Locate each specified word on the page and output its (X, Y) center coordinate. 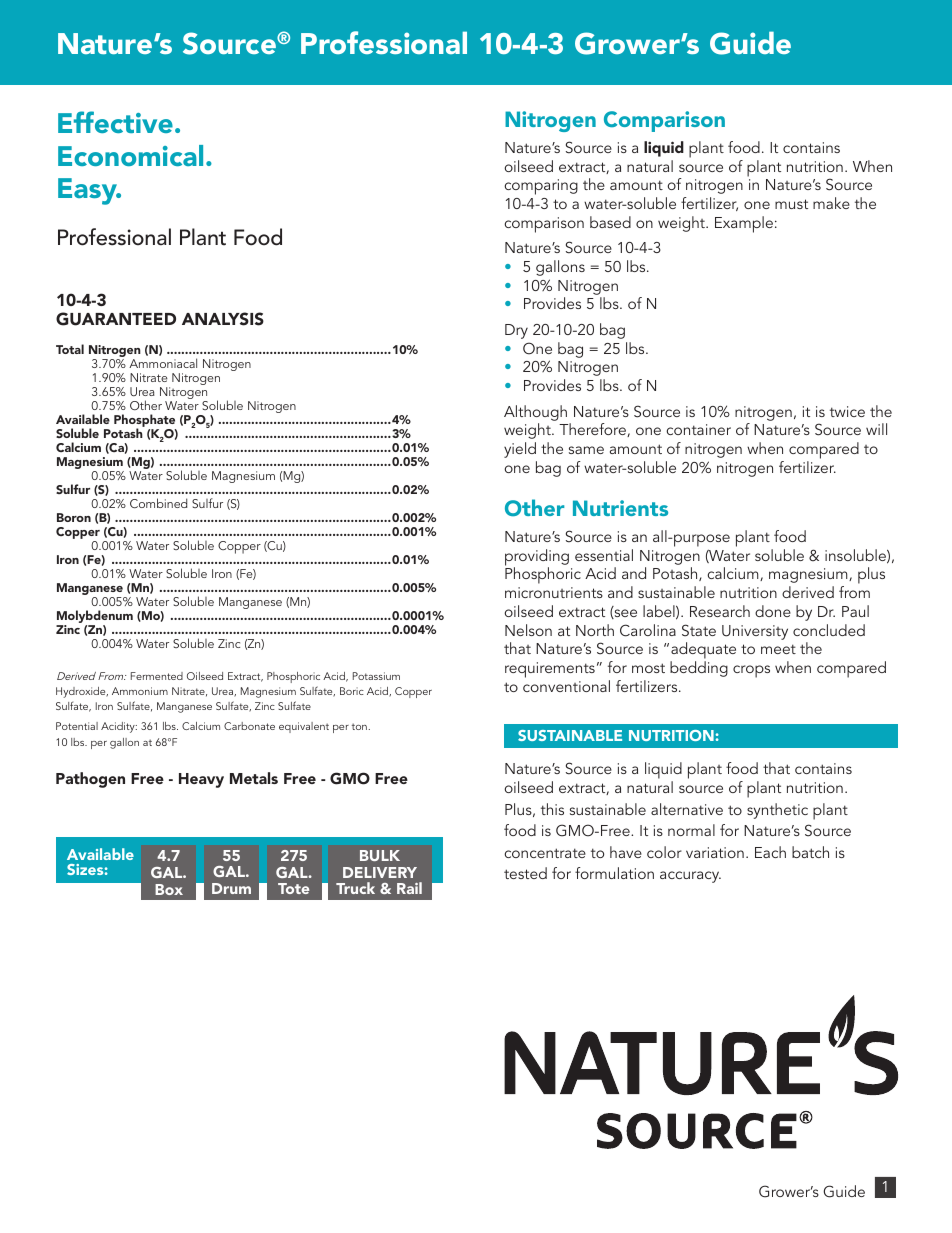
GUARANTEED (116, 319)
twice (847, 411)
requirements (550, 670)
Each (770, 852)
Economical (130, 155)
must (791, 204)
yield (520, 450)
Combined (158, 503)
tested (525, 873)
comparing (541, 187)
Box (169, 889)
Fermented (157, 676)
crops (751, 671)
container (698, 429)
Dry (516, 331)
